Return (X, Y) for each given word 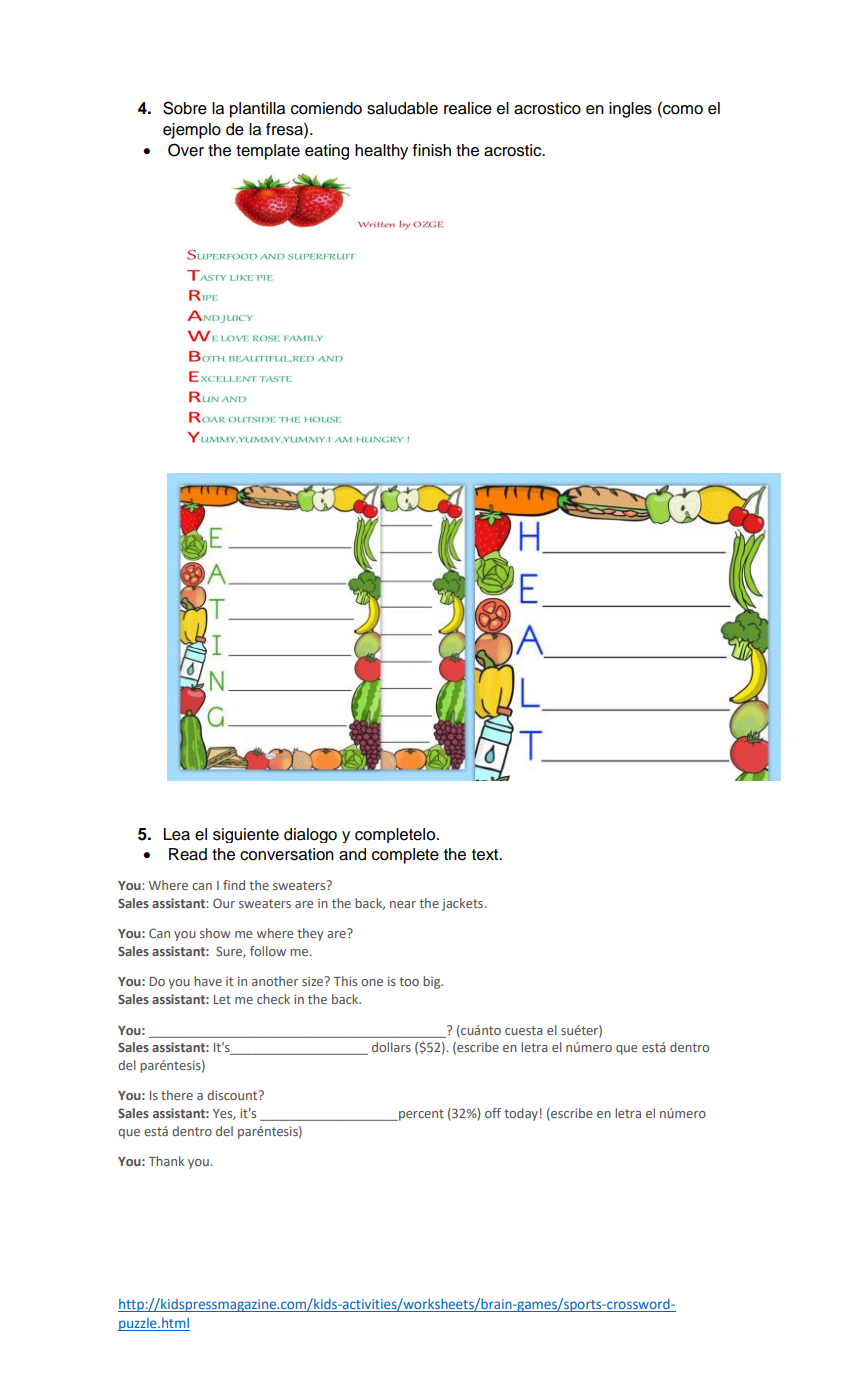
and (352, 854)
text (486, 855)
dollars (391, 1047)
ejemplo (192, 131)
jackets (464, 904)
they (310, 934)
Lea (177, 834)
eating (327, 152)
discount (233, 1095)
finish (432, 150)
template (268, 152)
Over (186, 150)
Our (224, 903)
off (493, 1113)
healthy (381, 152)
